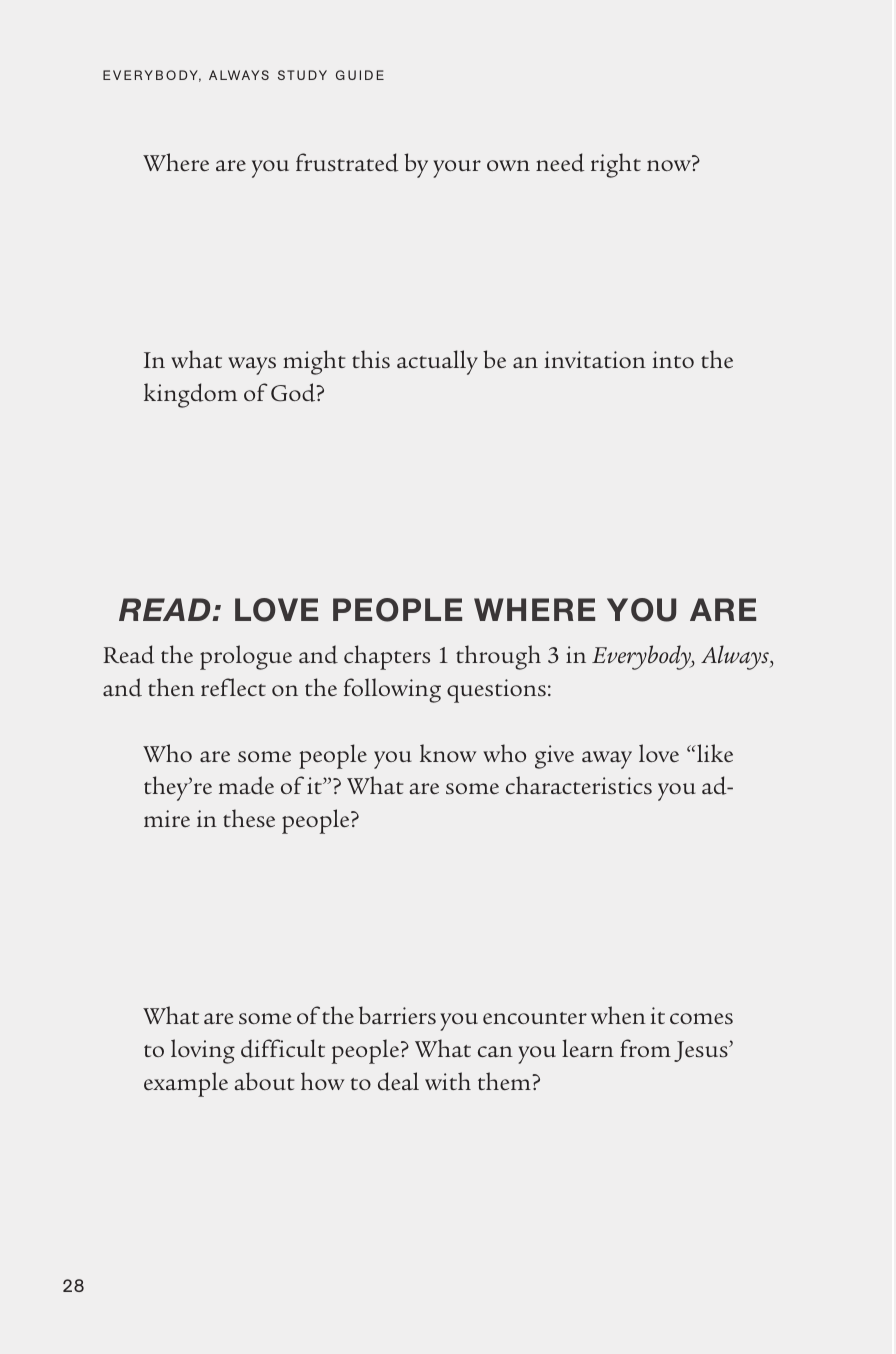  I want to click on these, so click(249, 818).
